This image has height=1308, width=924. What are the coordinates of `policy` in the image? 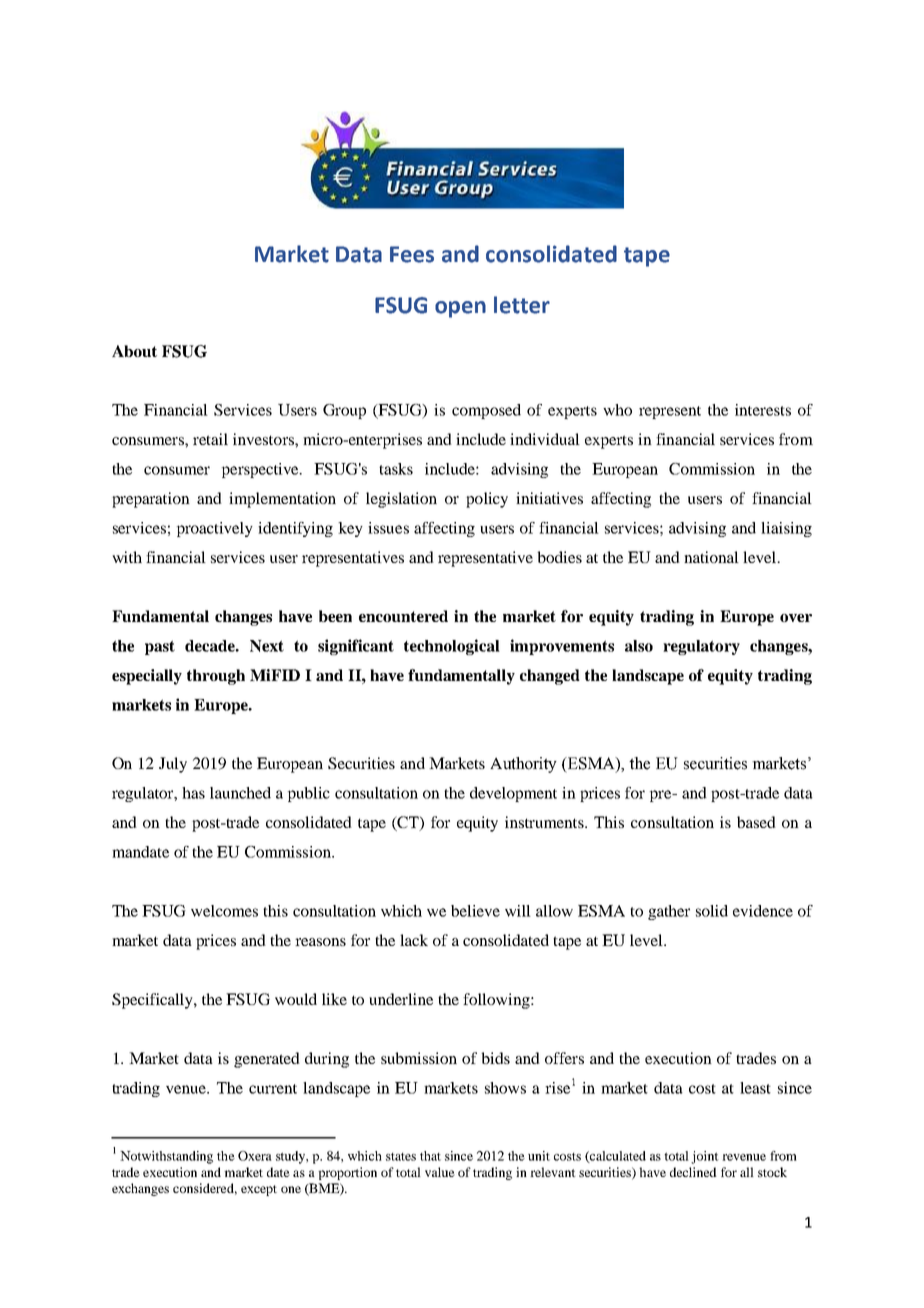 It's located at (487, 500).
